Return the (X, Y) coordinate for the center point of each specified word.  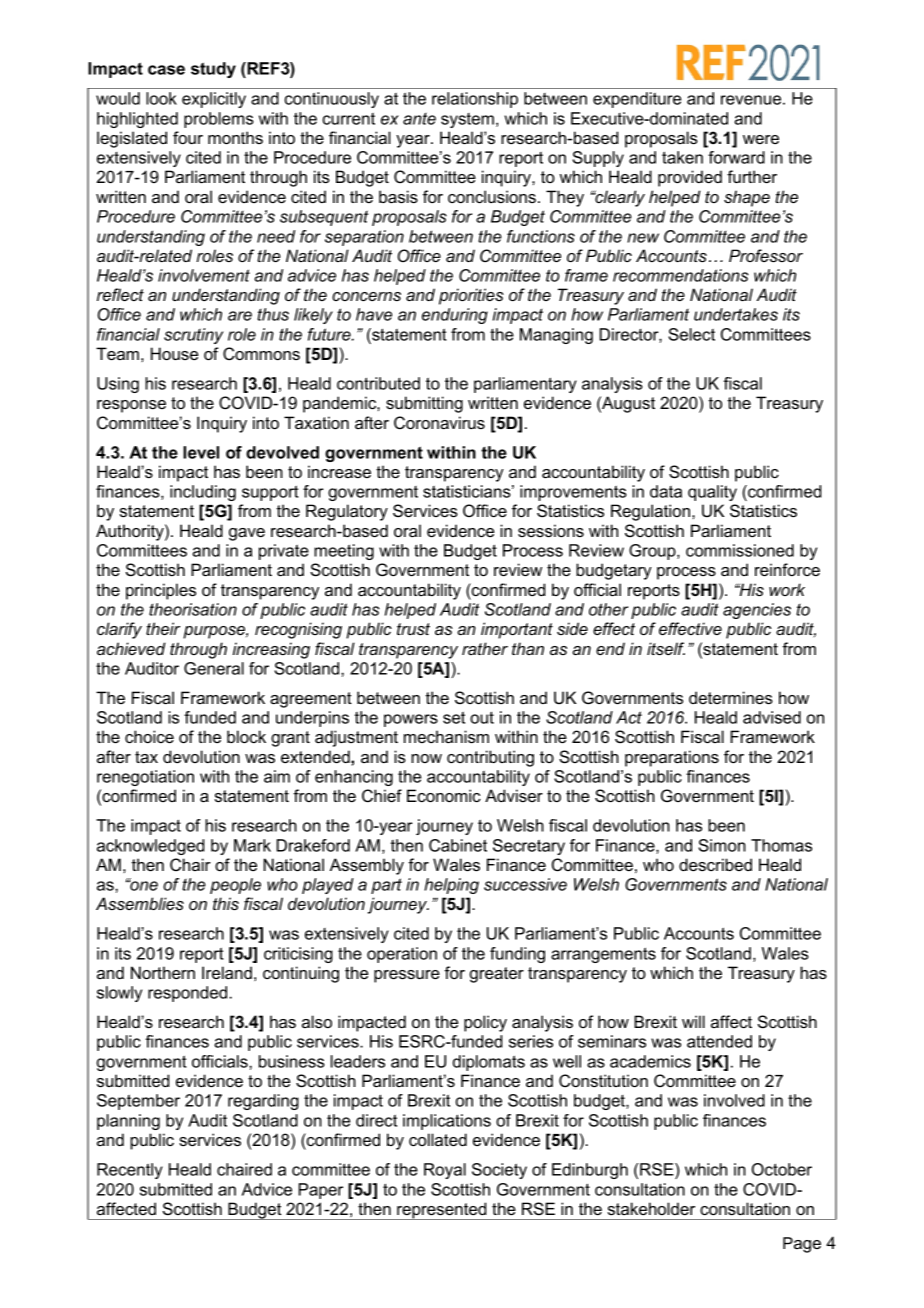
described (715, 864)
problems (219, 120)
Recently (130, 1171)
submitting (424, 404)
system (467, 120)
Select (691, 334)
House (174, 353)
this (226, 903)
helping (451, 886)
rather (485, 648)
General (214, 668)
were (761, 139)
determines (731, 697)
